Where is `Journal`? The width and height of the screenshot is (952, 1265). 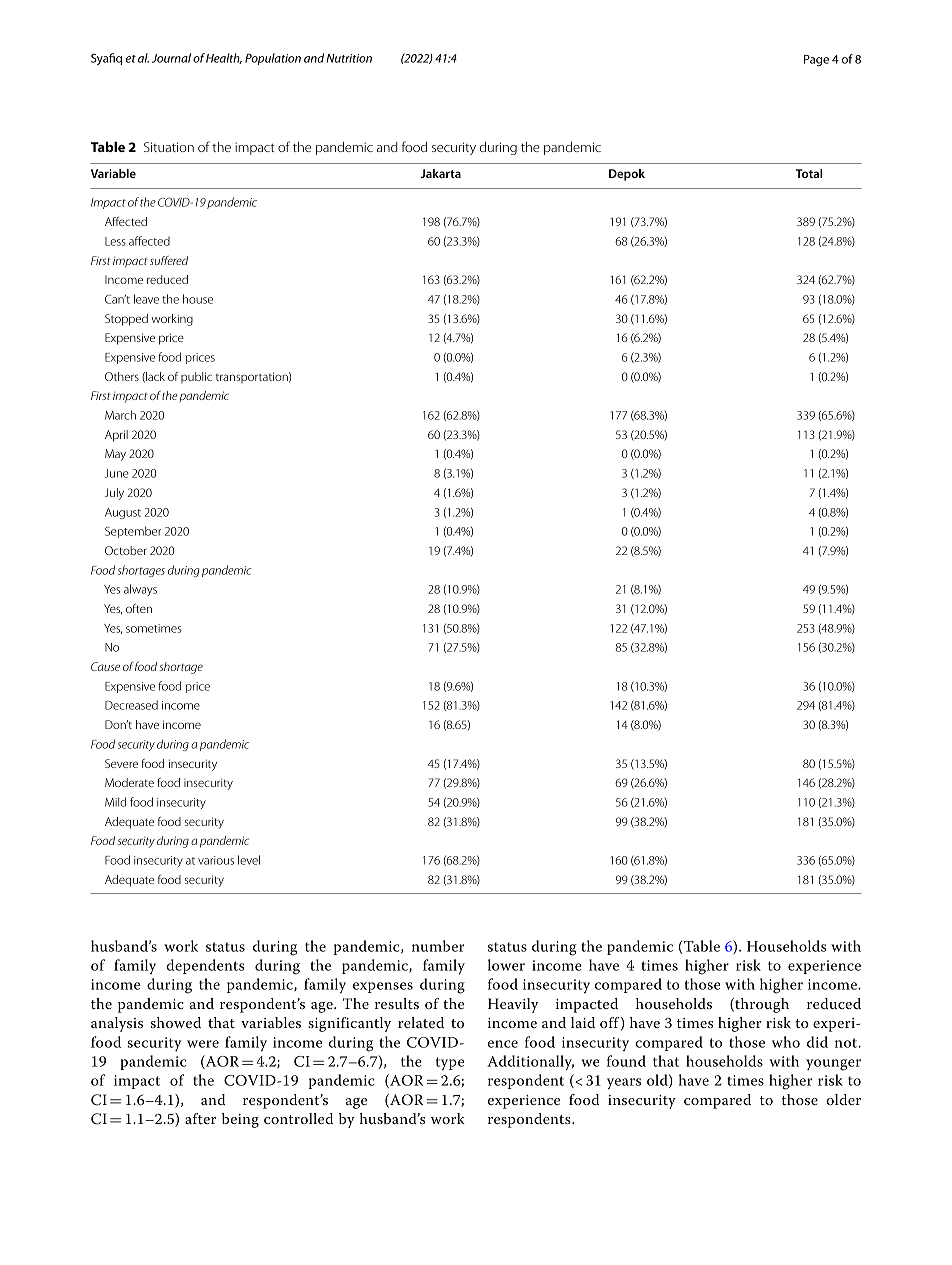 Journal is located at coordinates (171, 58).
